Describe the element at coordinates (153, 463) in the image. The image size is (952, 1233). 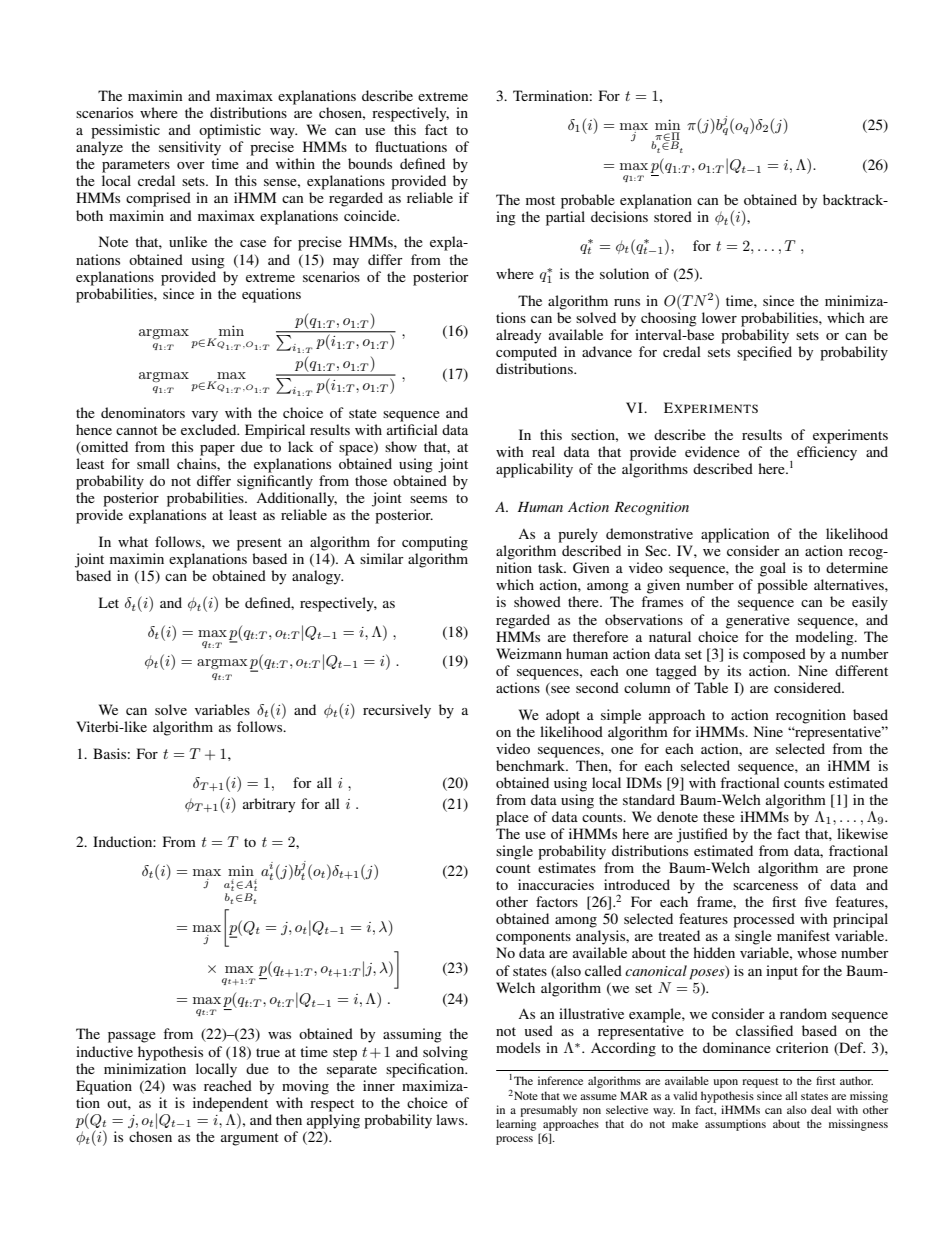
I see `small` at that location.
